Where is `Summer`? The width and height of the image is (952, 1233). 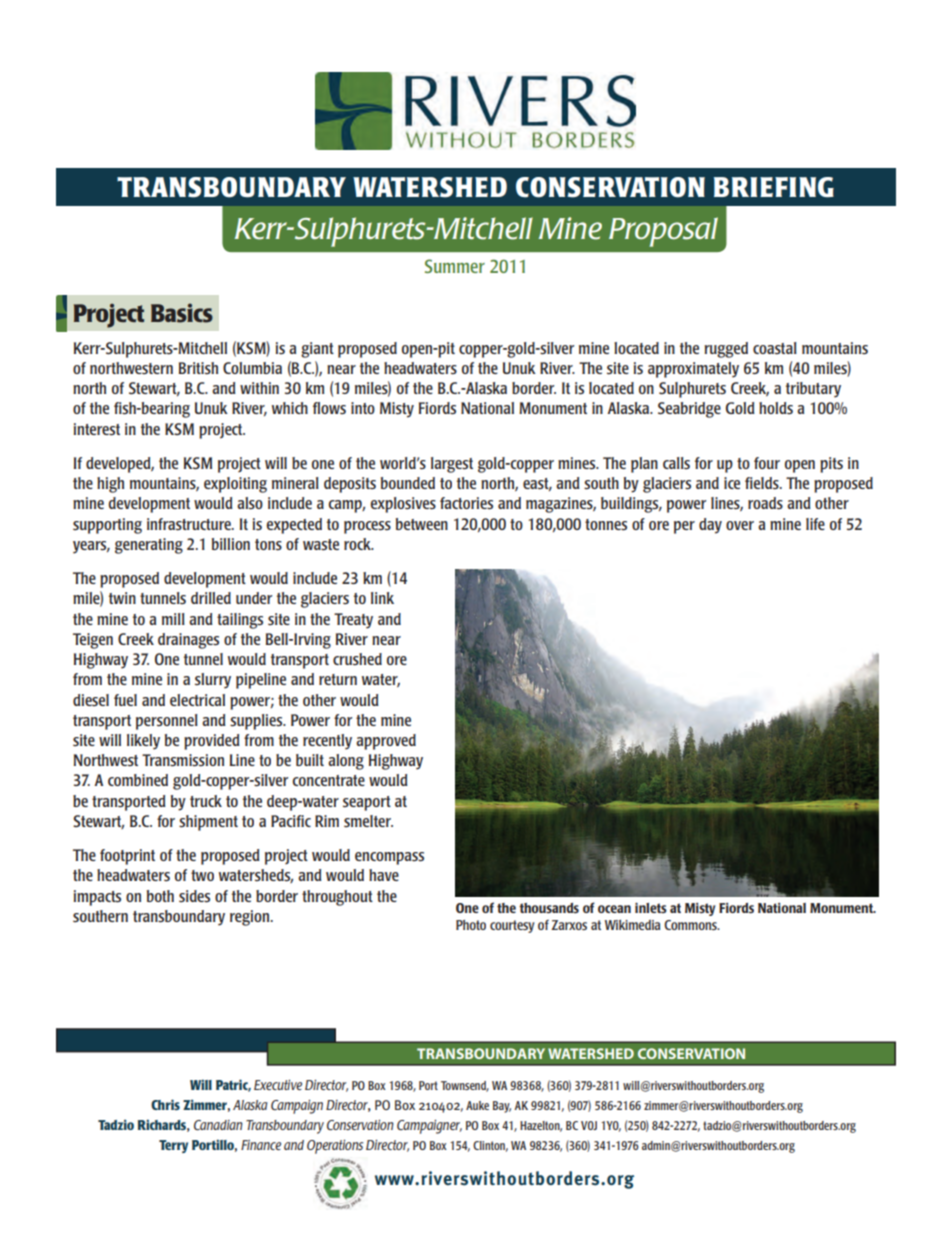 Summer is located at coordinates (455, 266).
